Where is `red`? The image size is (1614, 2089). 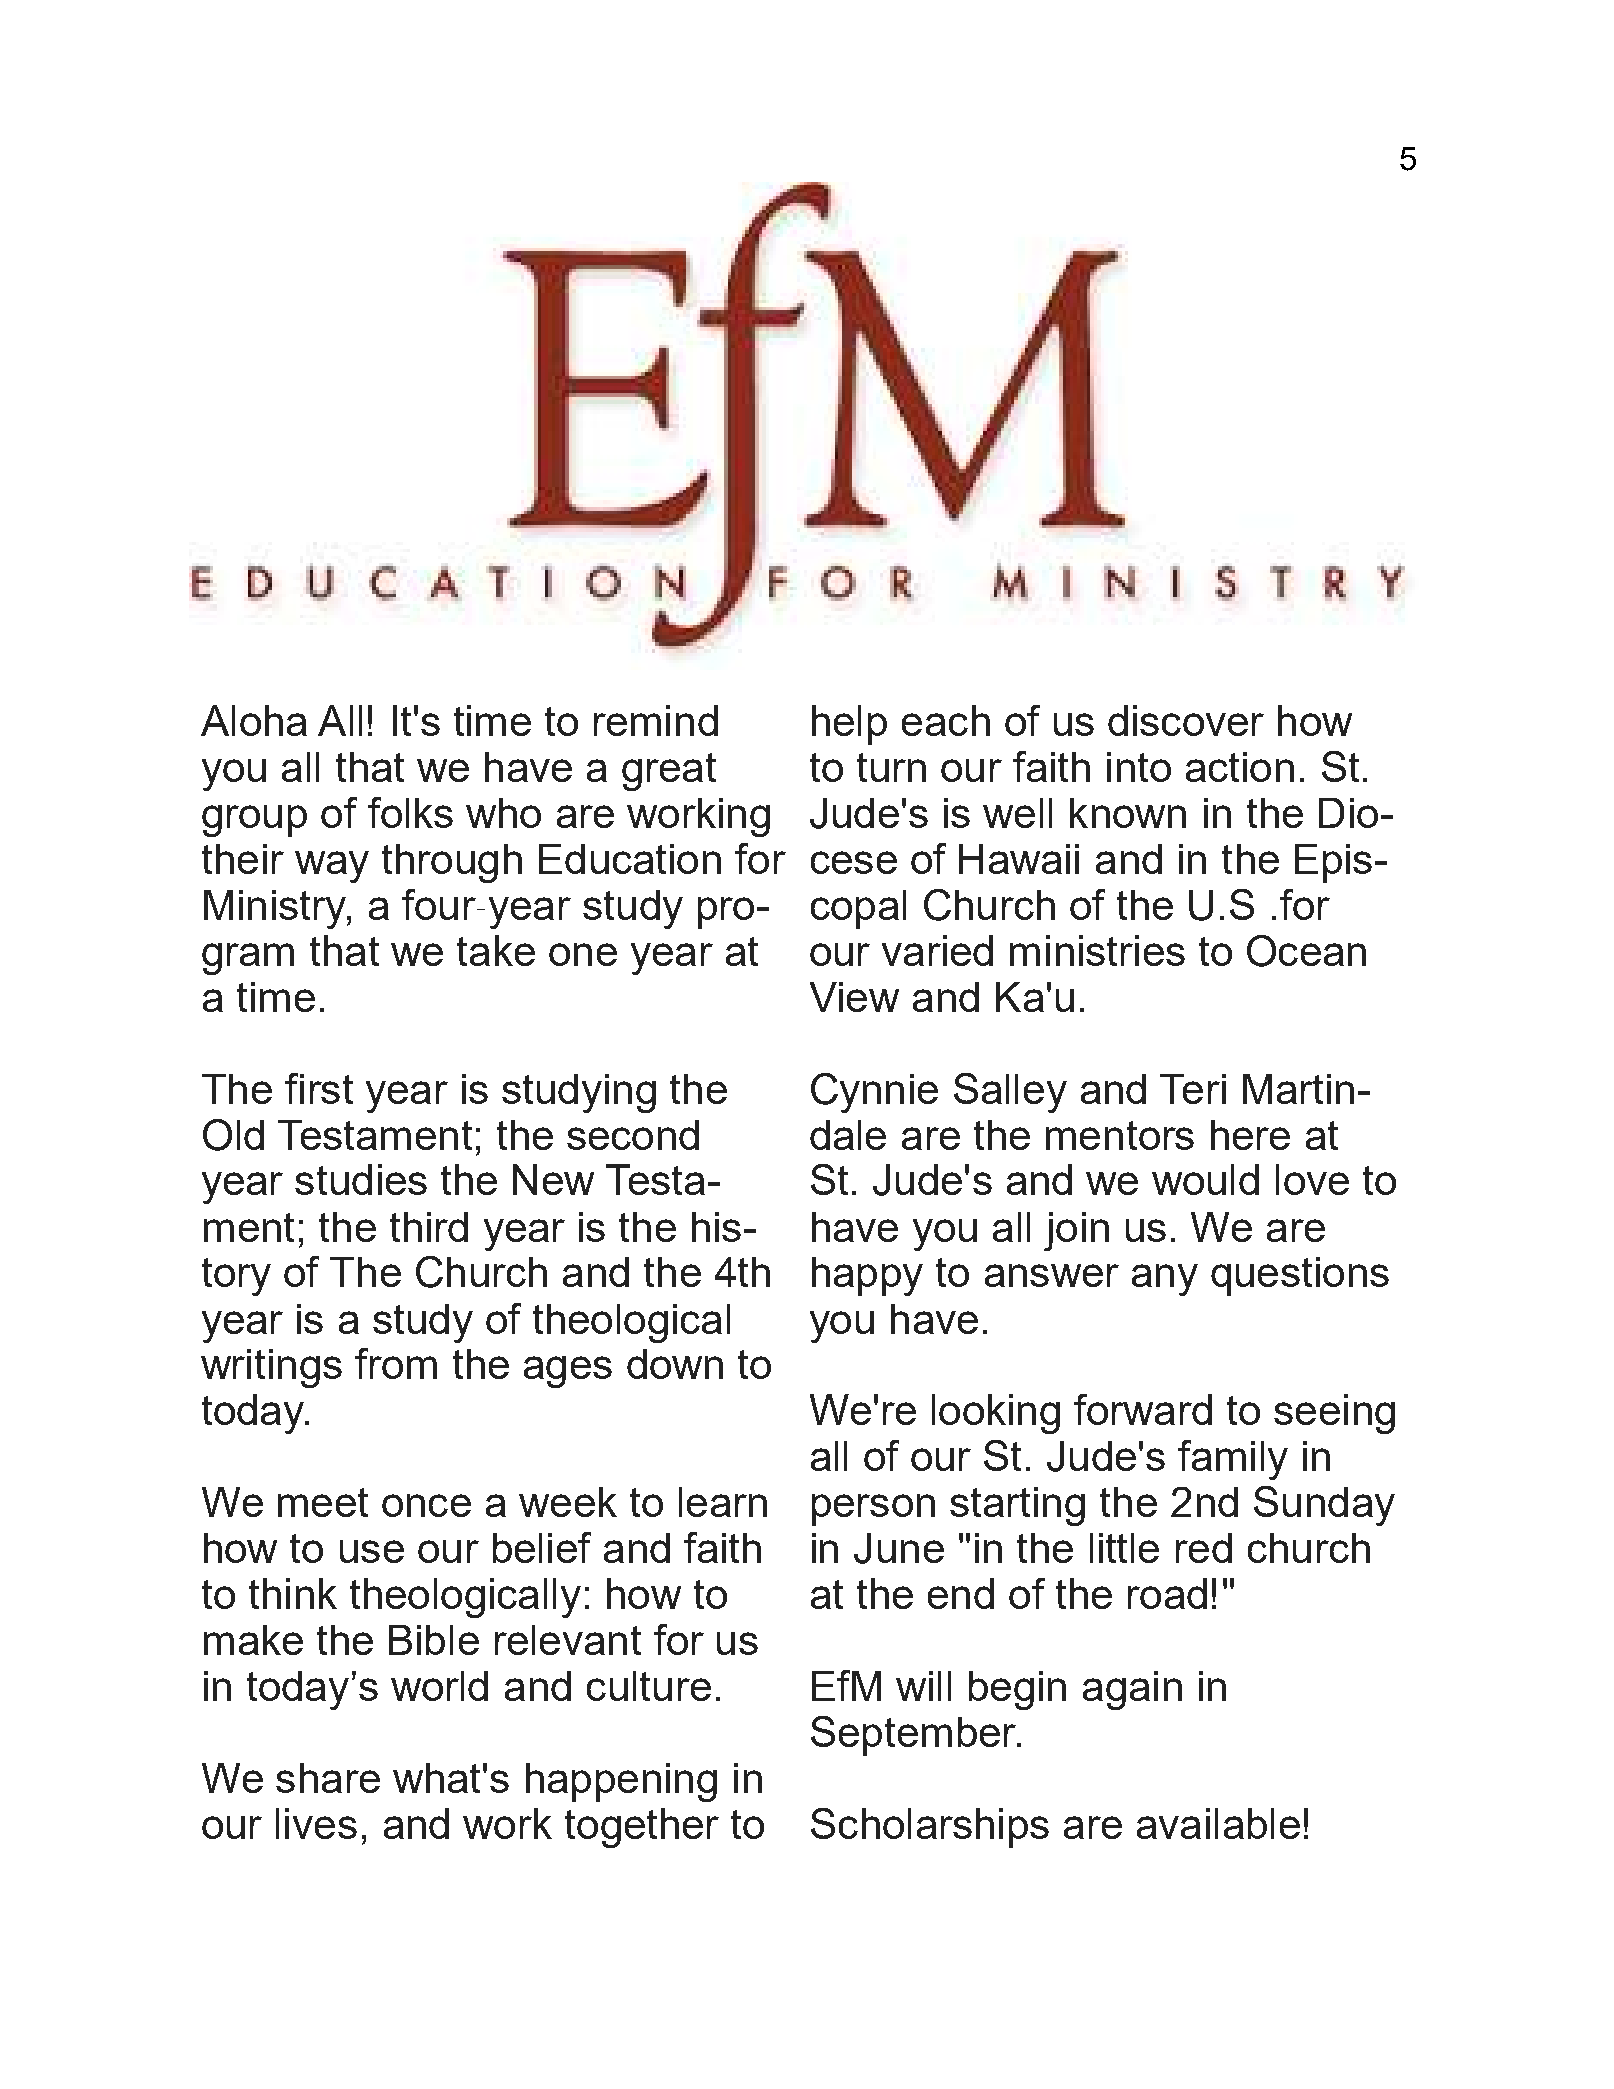
red is located at coordinates (1204, 1548).
